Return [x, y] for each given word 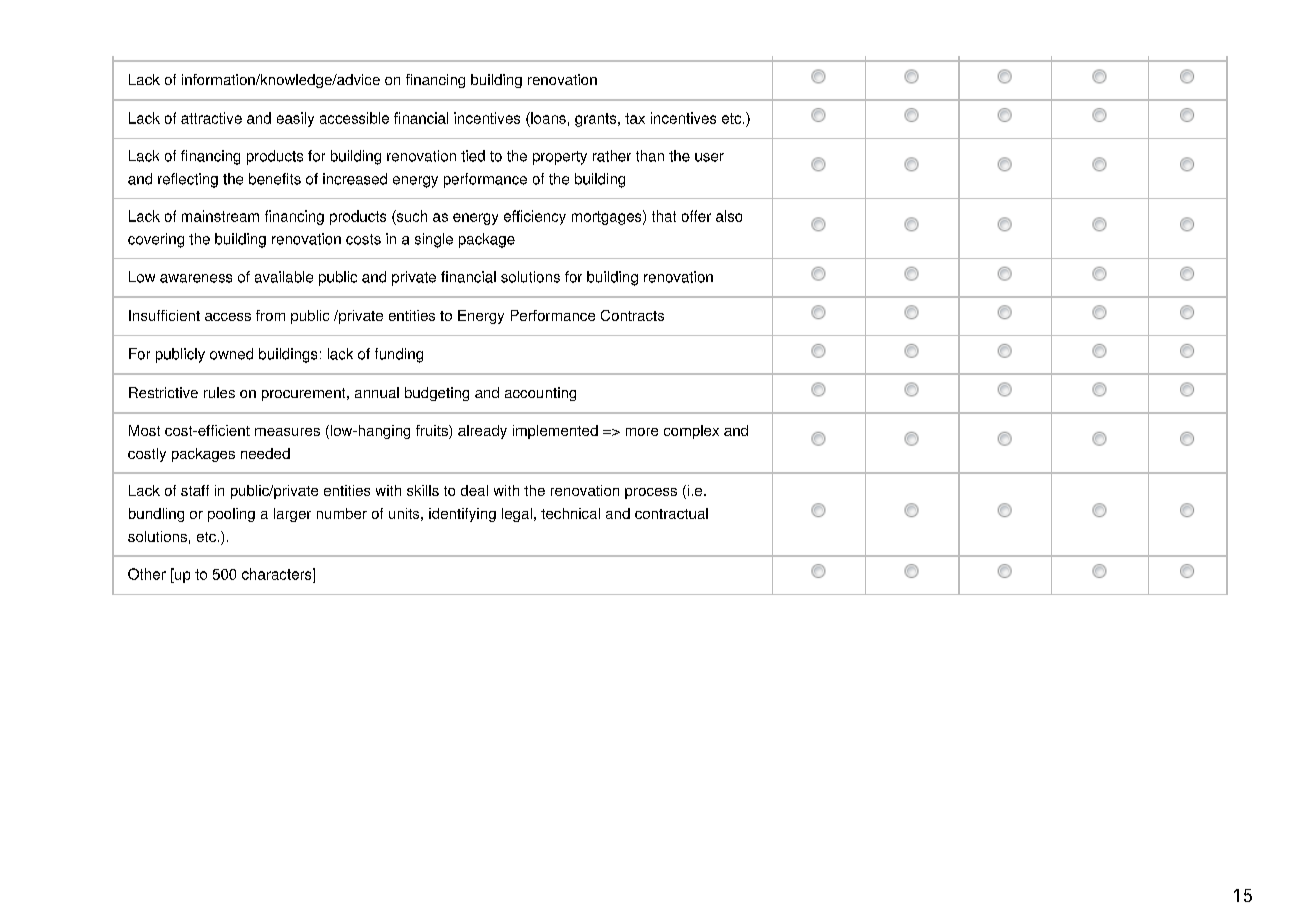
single [434, 240]
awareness [196, 278]
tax [635, 118]
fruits [433, 432]
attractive [211, 118]
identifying [462, 515]
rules [219, 392]
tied [473, 156]
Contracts [632, 315]
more [642, 432]
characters [278, 574]
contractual [671, 513]
